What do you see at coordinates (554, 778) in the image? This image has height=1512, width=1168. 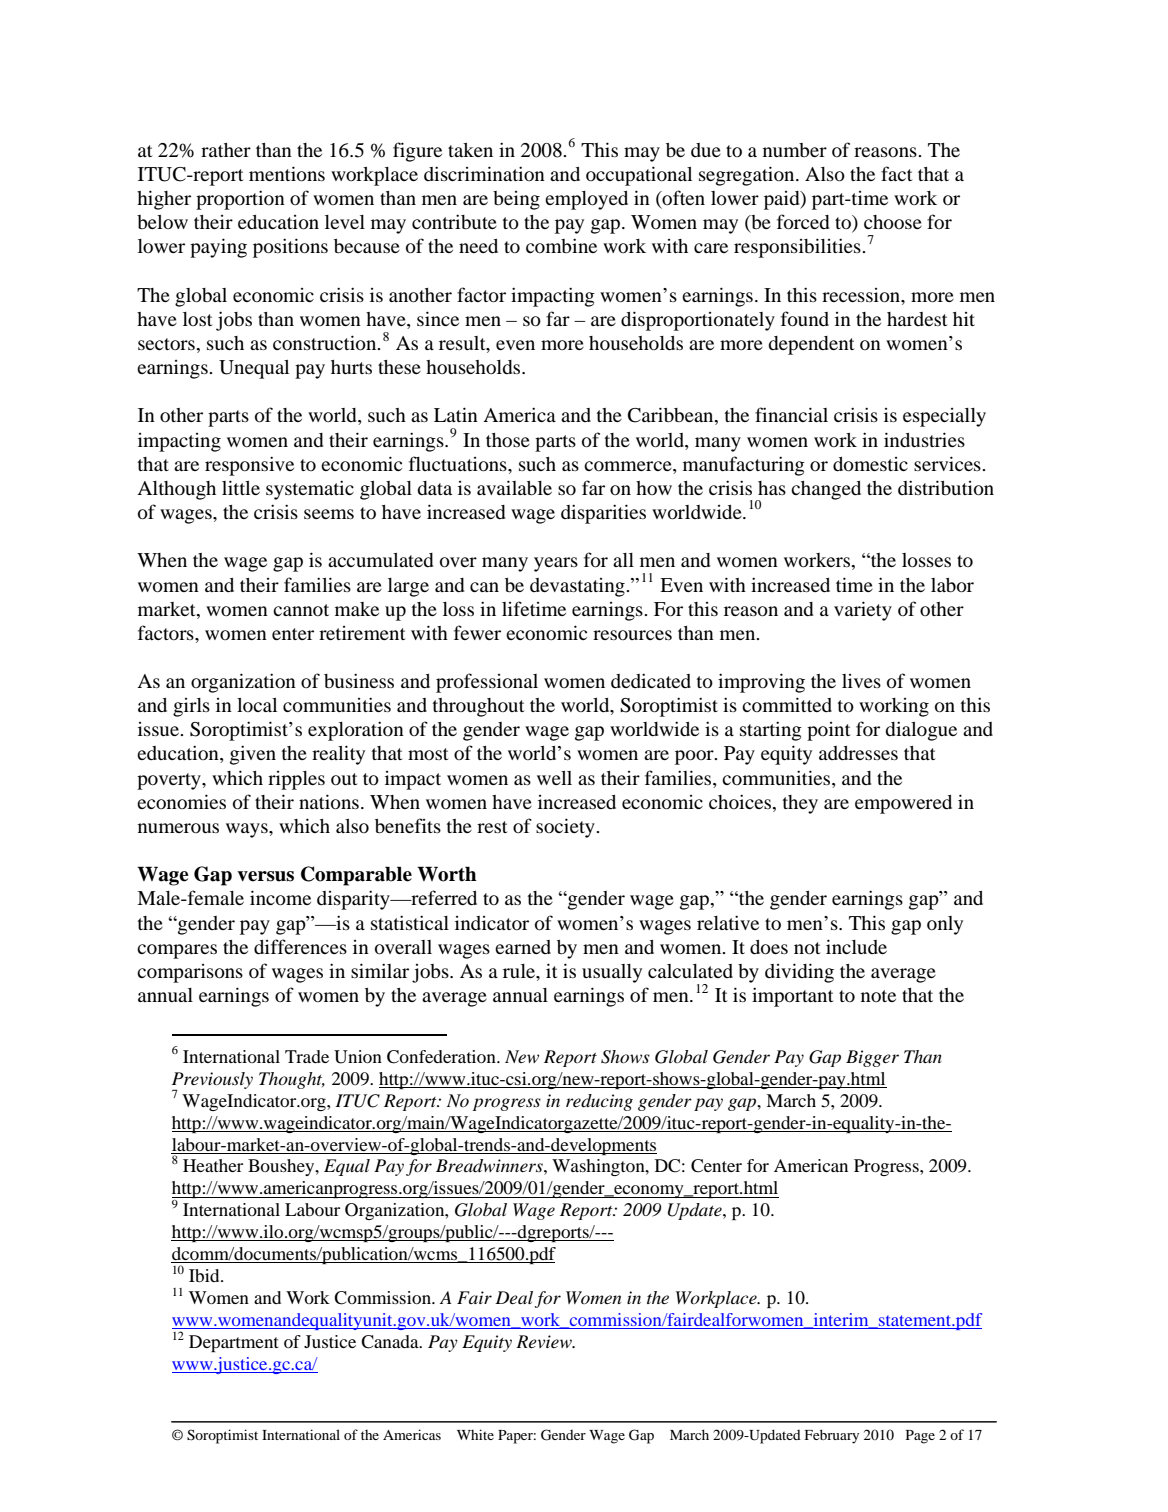 I see `well` at bounding box center [554, 778].
